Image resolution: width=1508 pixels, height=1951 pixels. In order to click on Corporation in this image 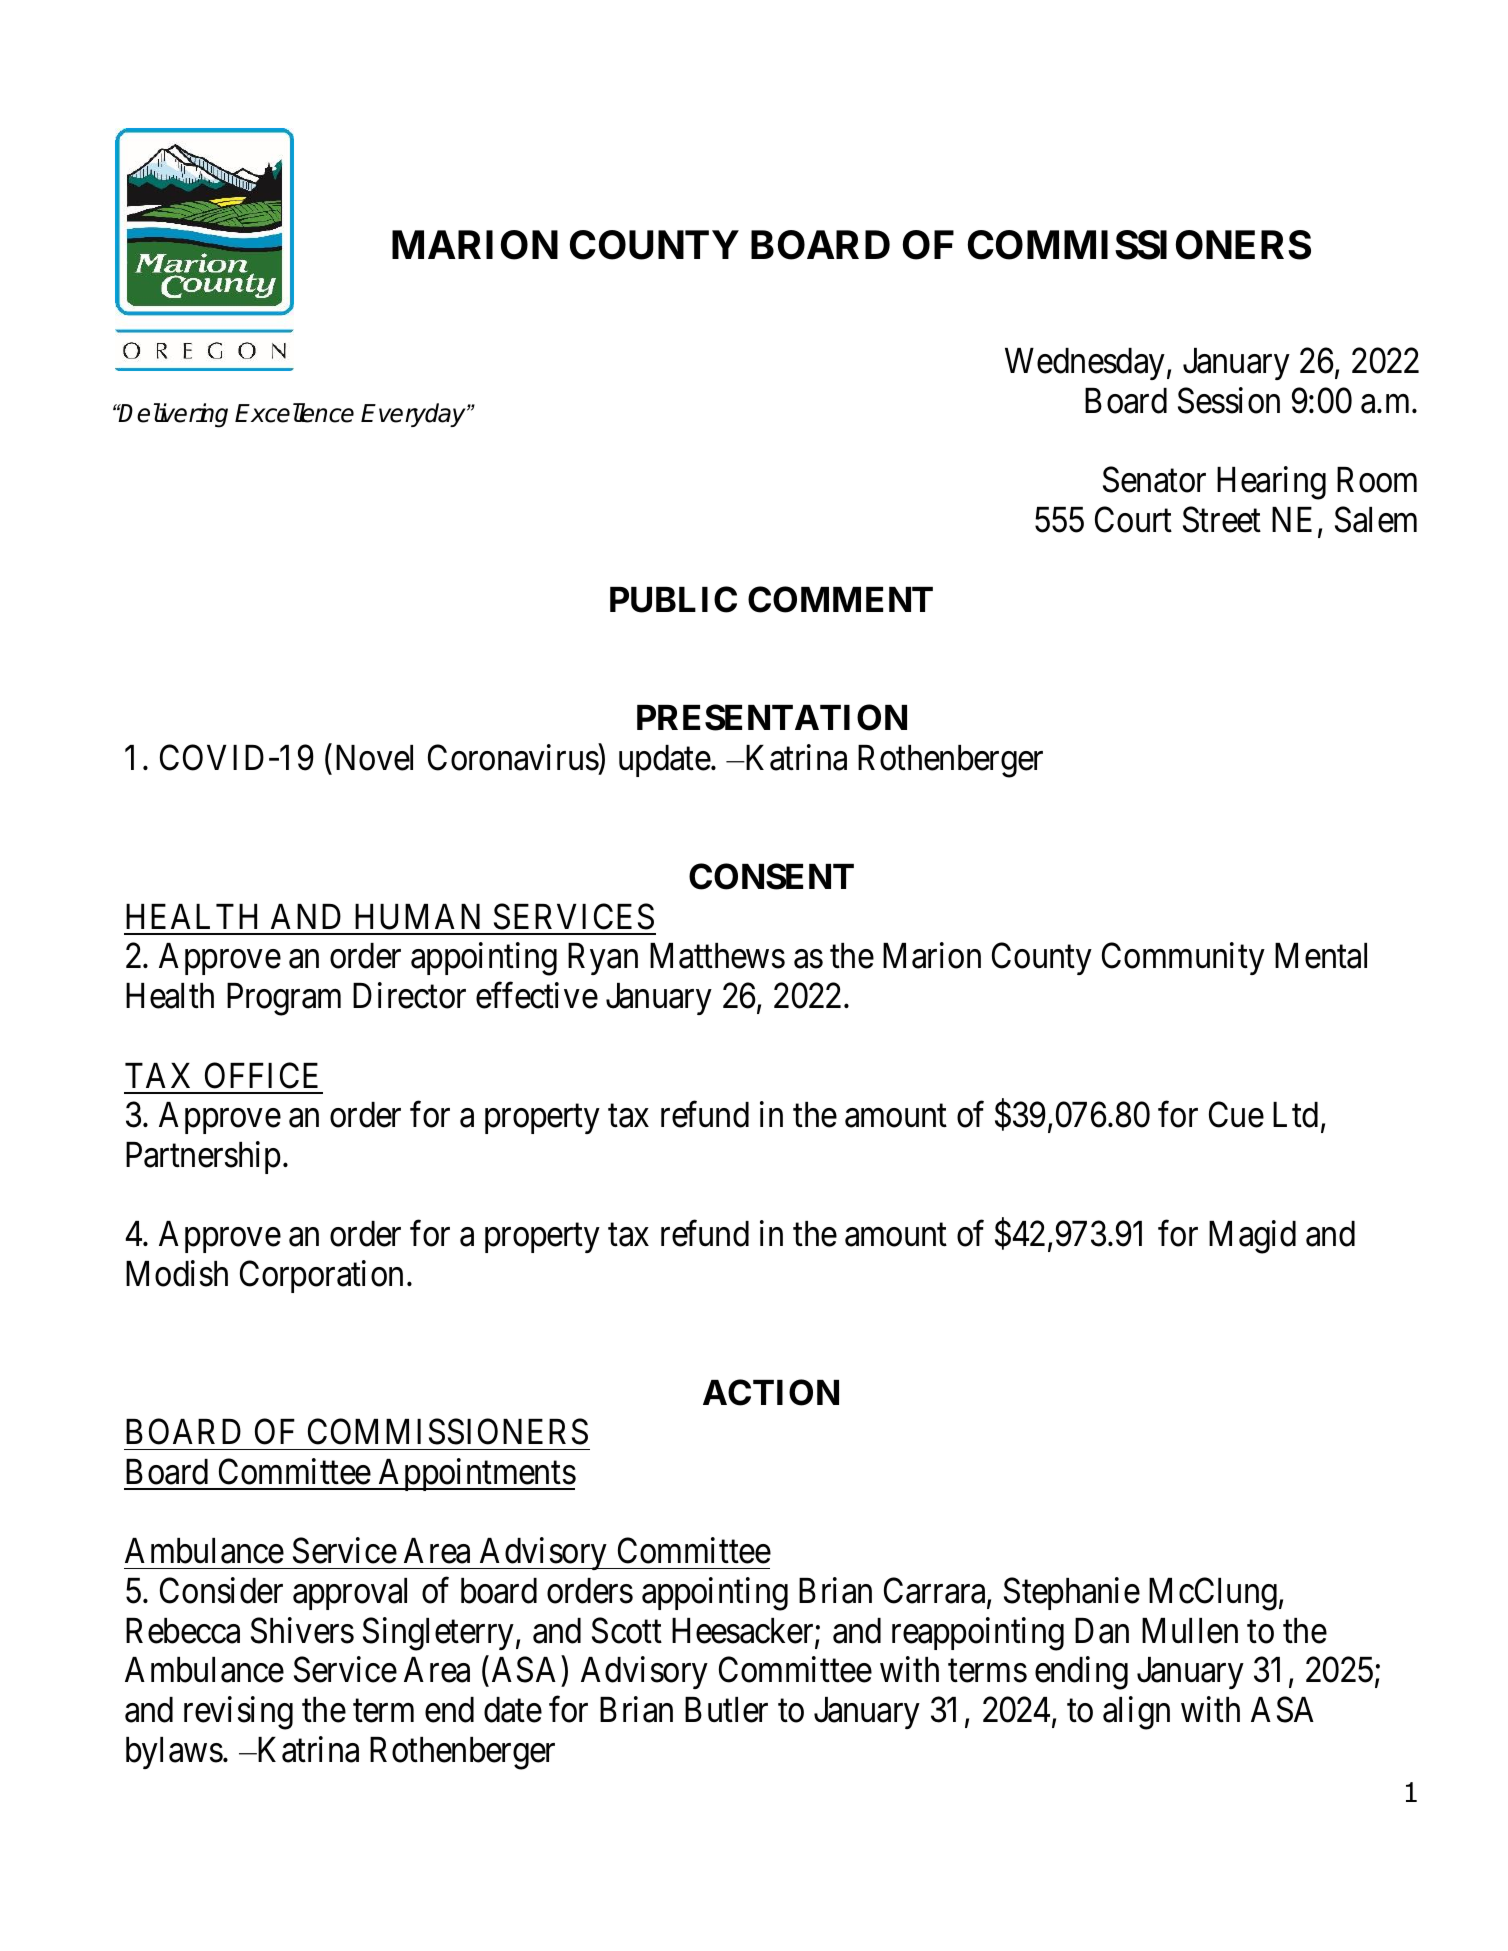, I will do `click(321, 1276)`.
